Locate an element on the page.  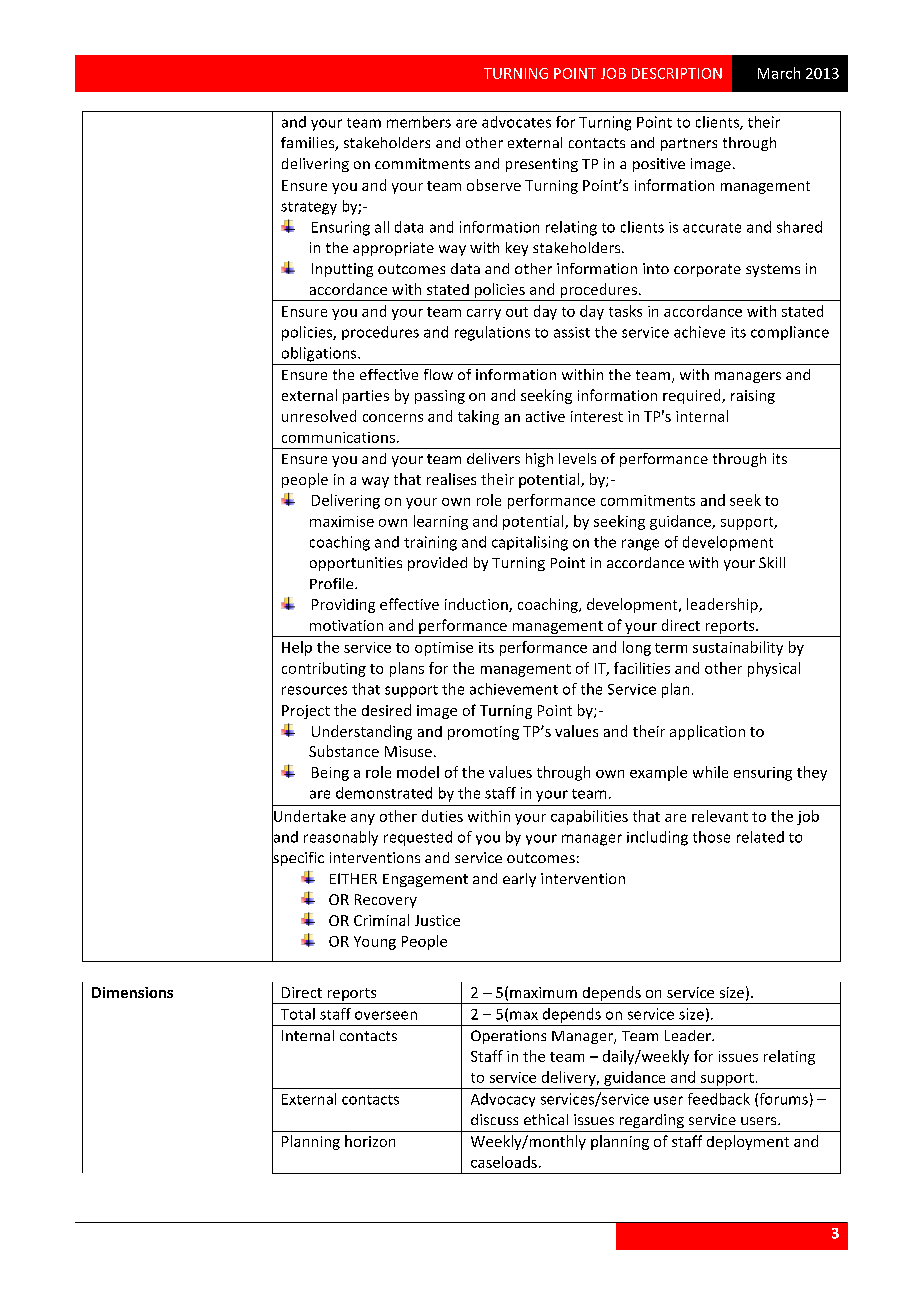
application is located at coordinates (707, 732).
